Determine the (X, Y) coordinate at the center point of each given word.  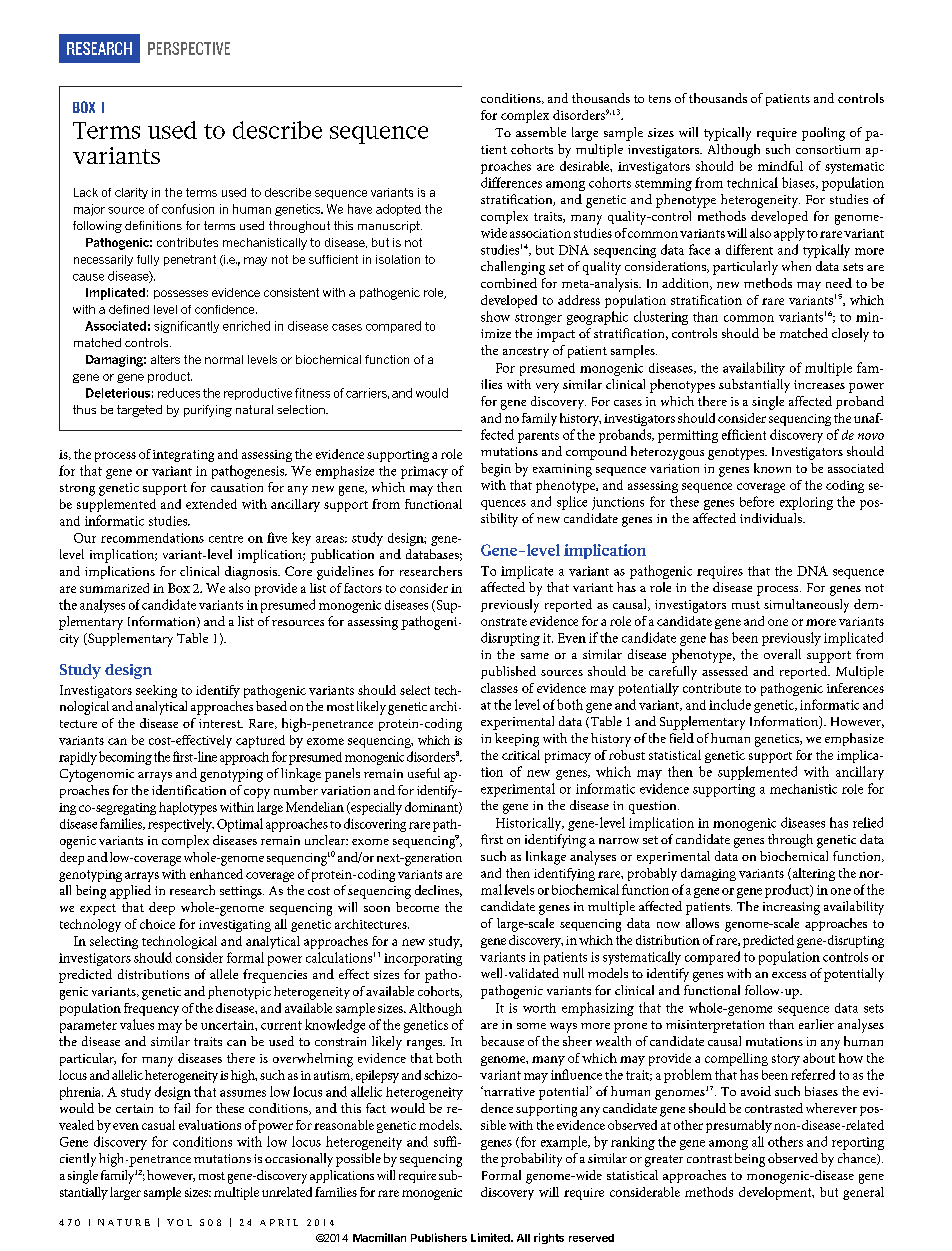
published (508, 672)
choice (157, 924)
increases (819, 384)
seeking (156, 691)
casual (158, 1125)
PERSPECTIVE (189, 48)
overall (782, 654)
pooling (823, 134)
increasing (791, 908)
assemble (541, 132)
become (417, 907)
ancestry (526, 352)
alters (165, 359)
